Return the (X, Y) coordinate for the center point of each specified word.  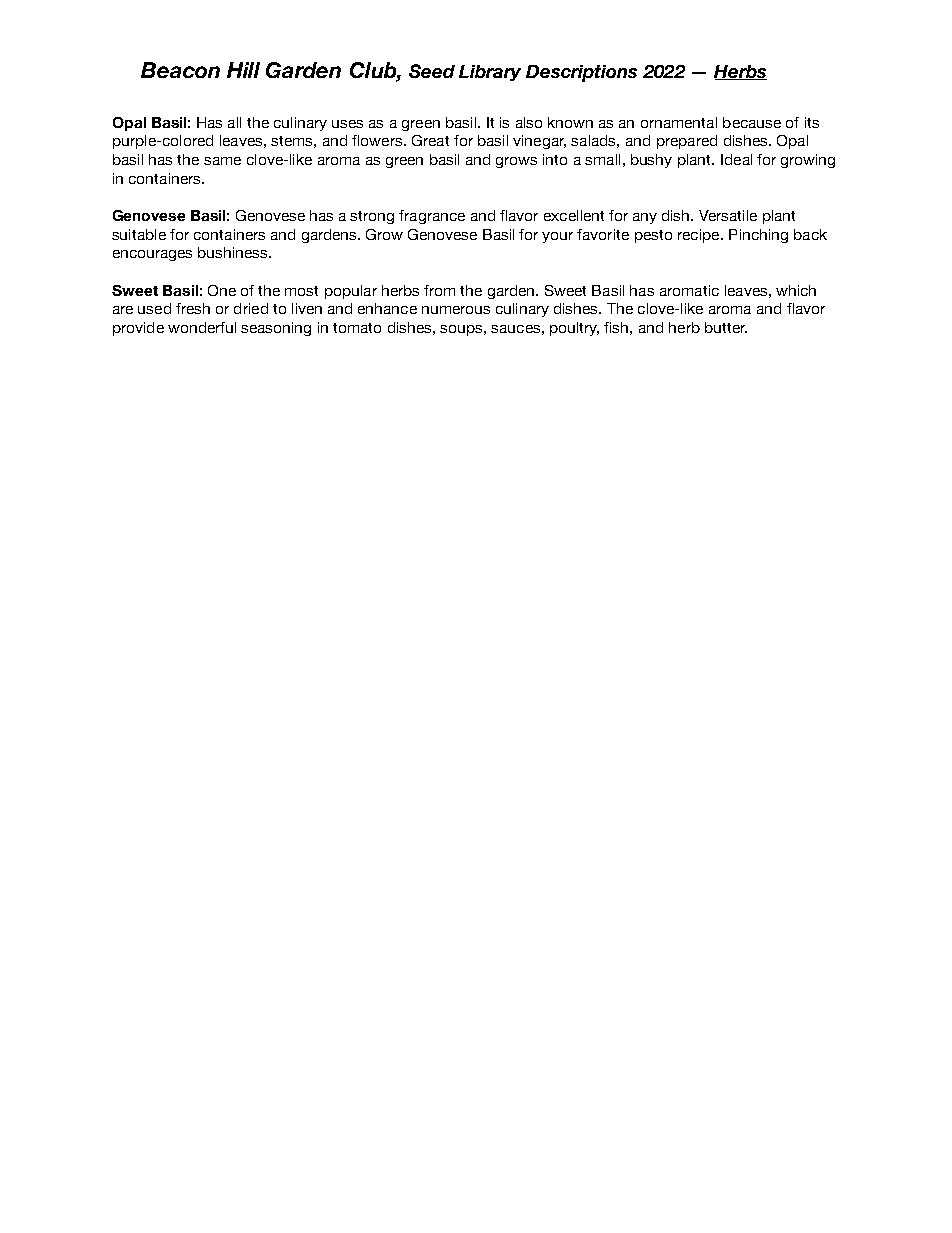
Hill (243, 70)
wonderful (202, 327)
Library (490, 73)
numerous (456, 310)
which (796, 290)
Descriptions (581, 73)
